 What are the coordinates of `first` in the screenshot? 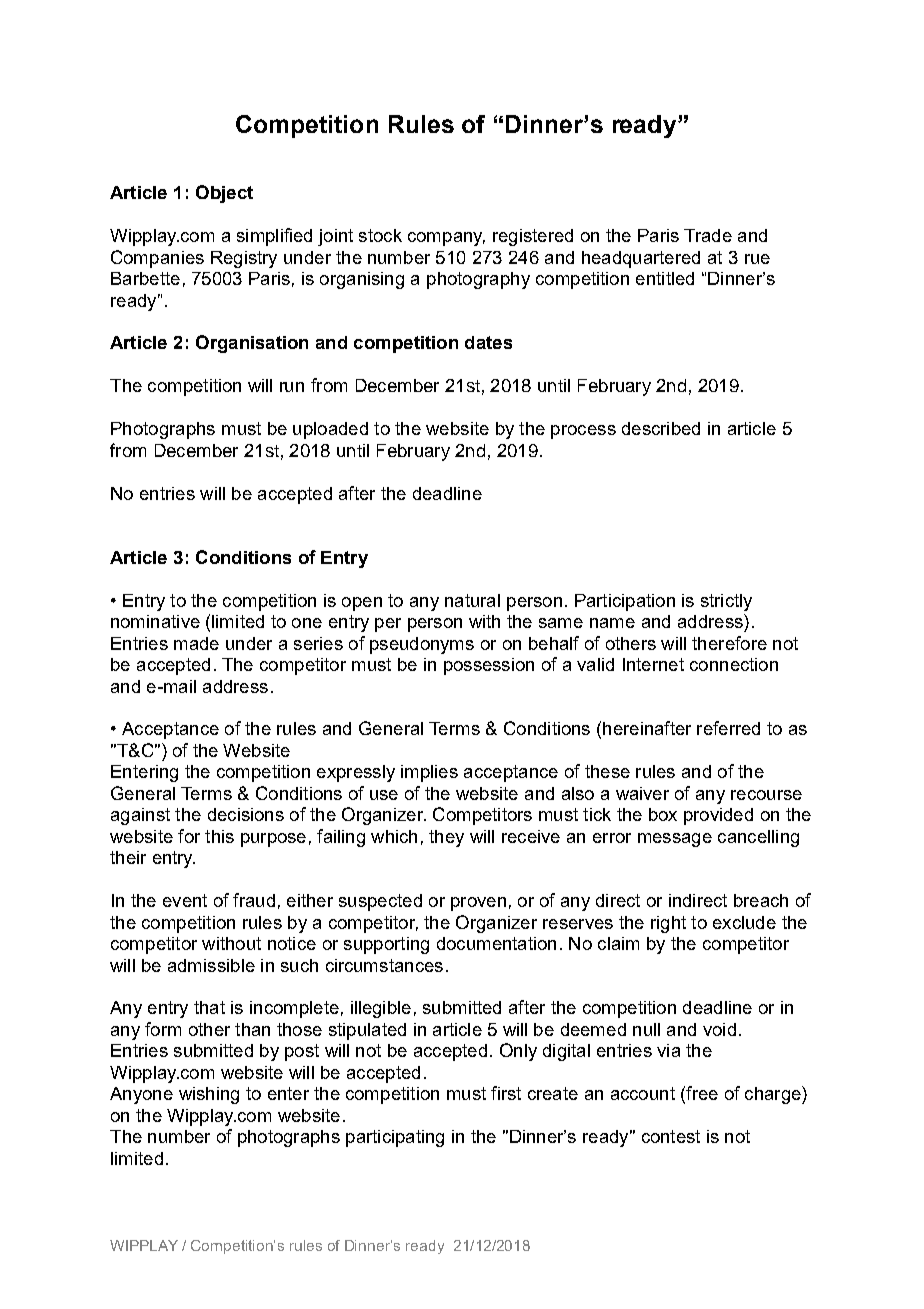 It's located at (506, 1093).
